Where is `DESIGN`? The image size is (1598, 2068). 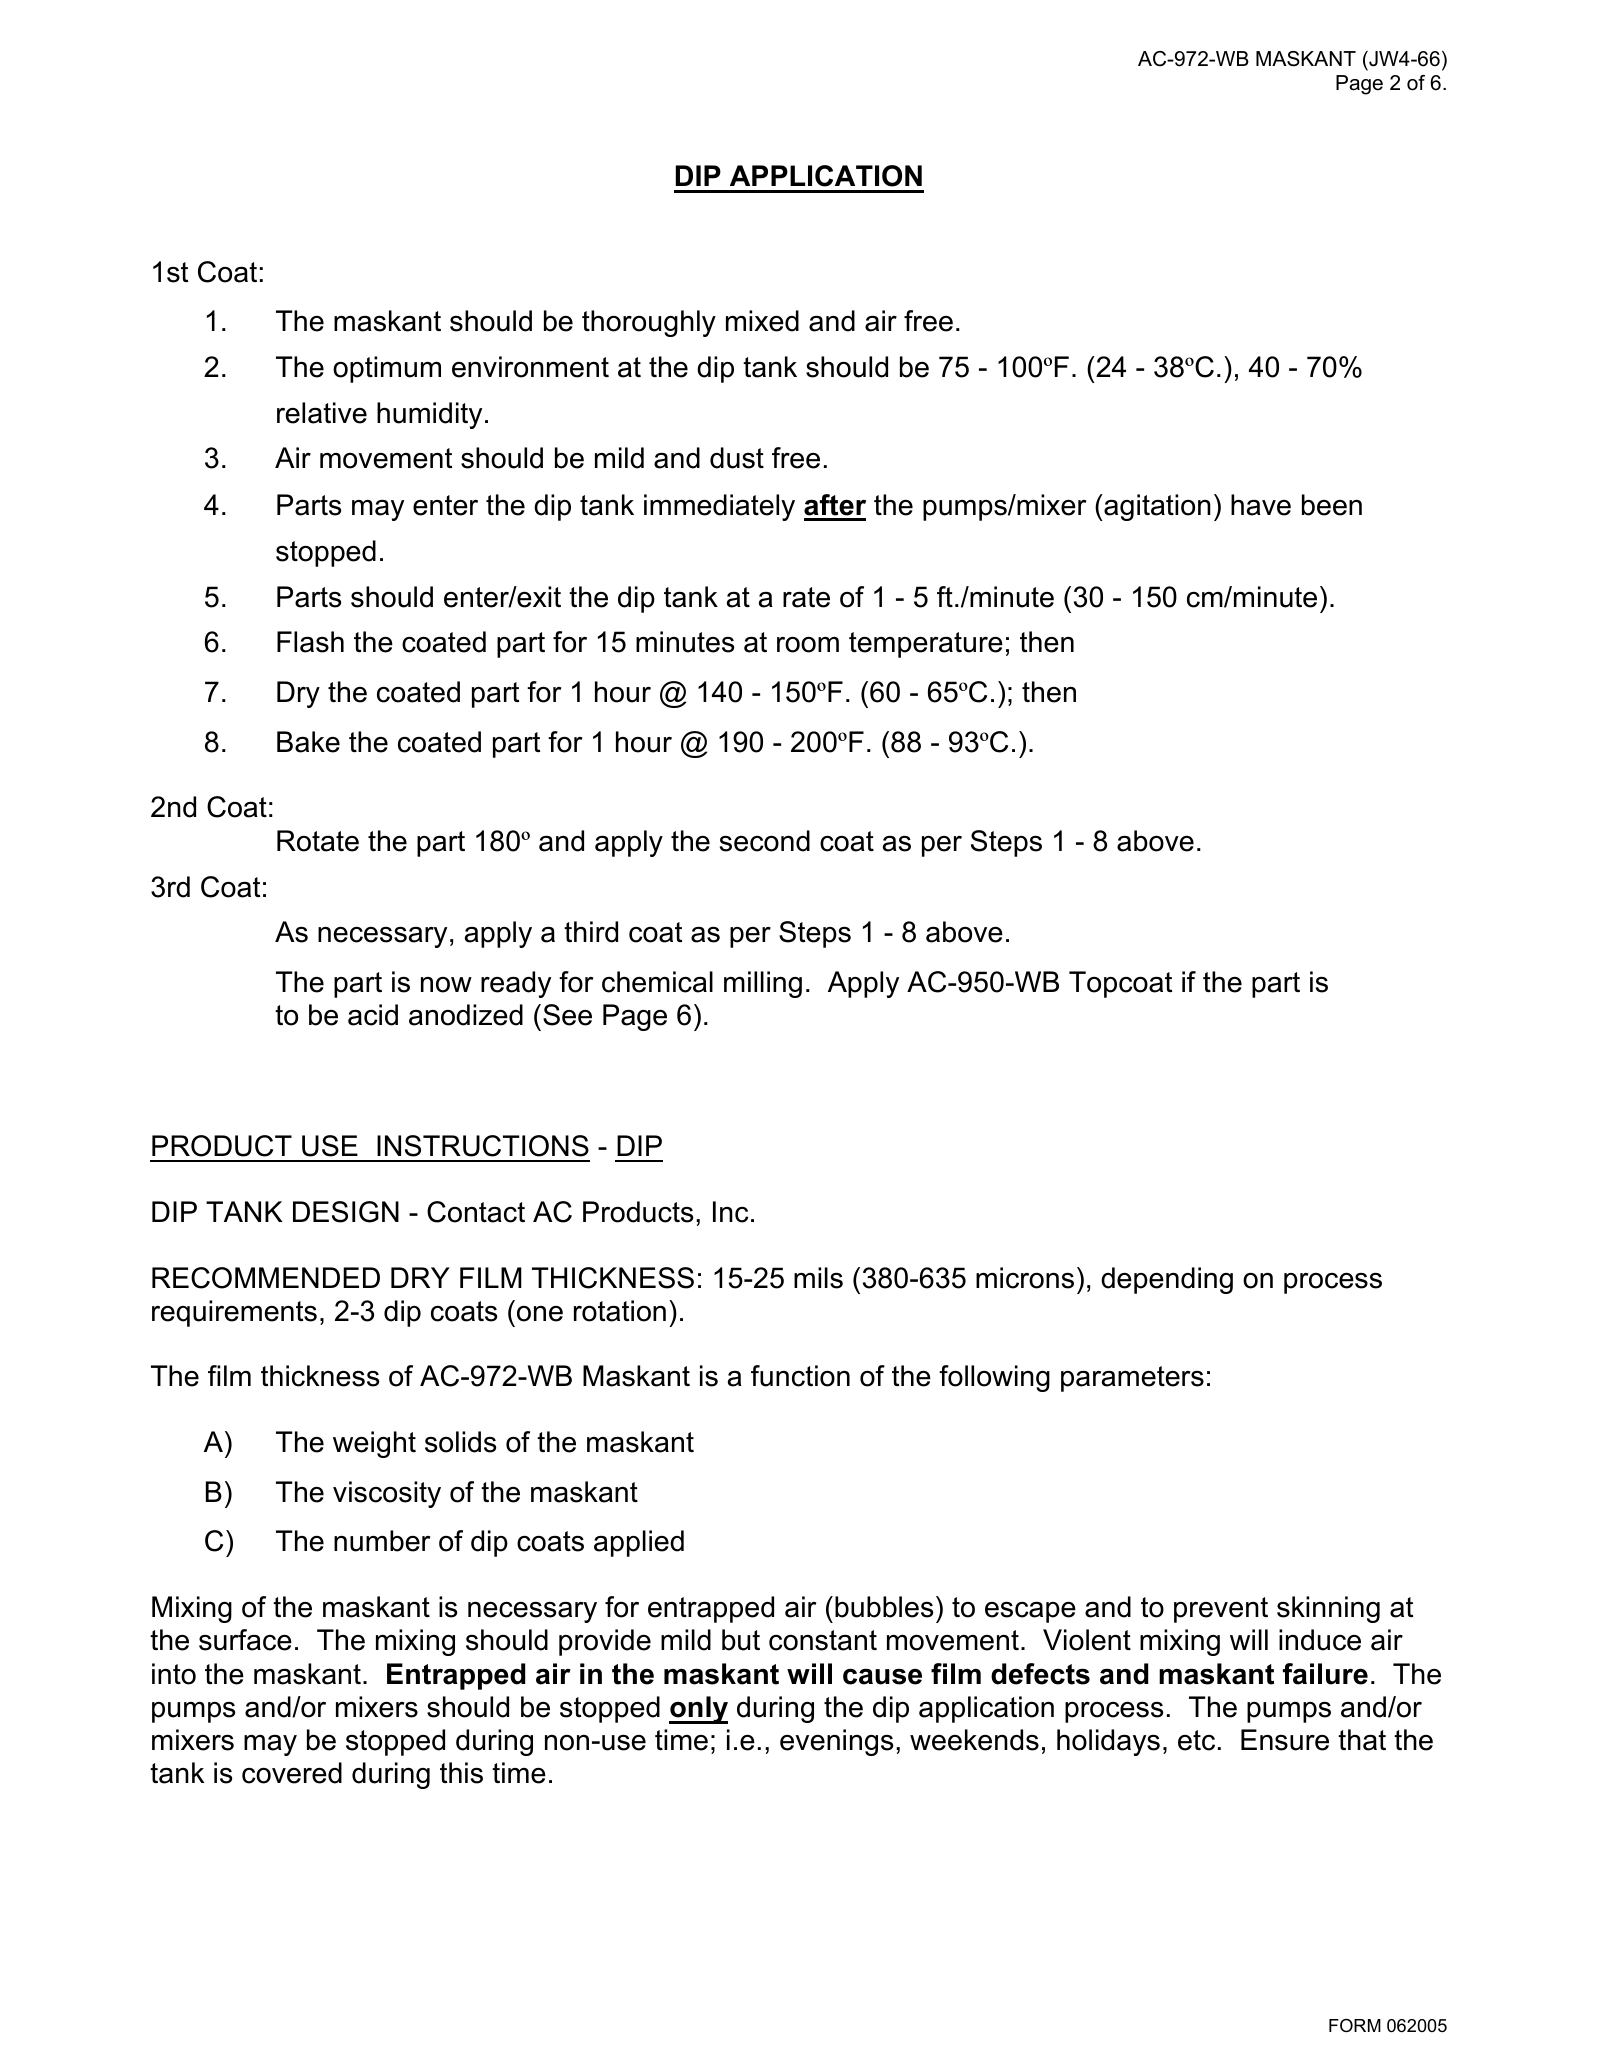
DESIGN is located at coordinates (346, 1212).
